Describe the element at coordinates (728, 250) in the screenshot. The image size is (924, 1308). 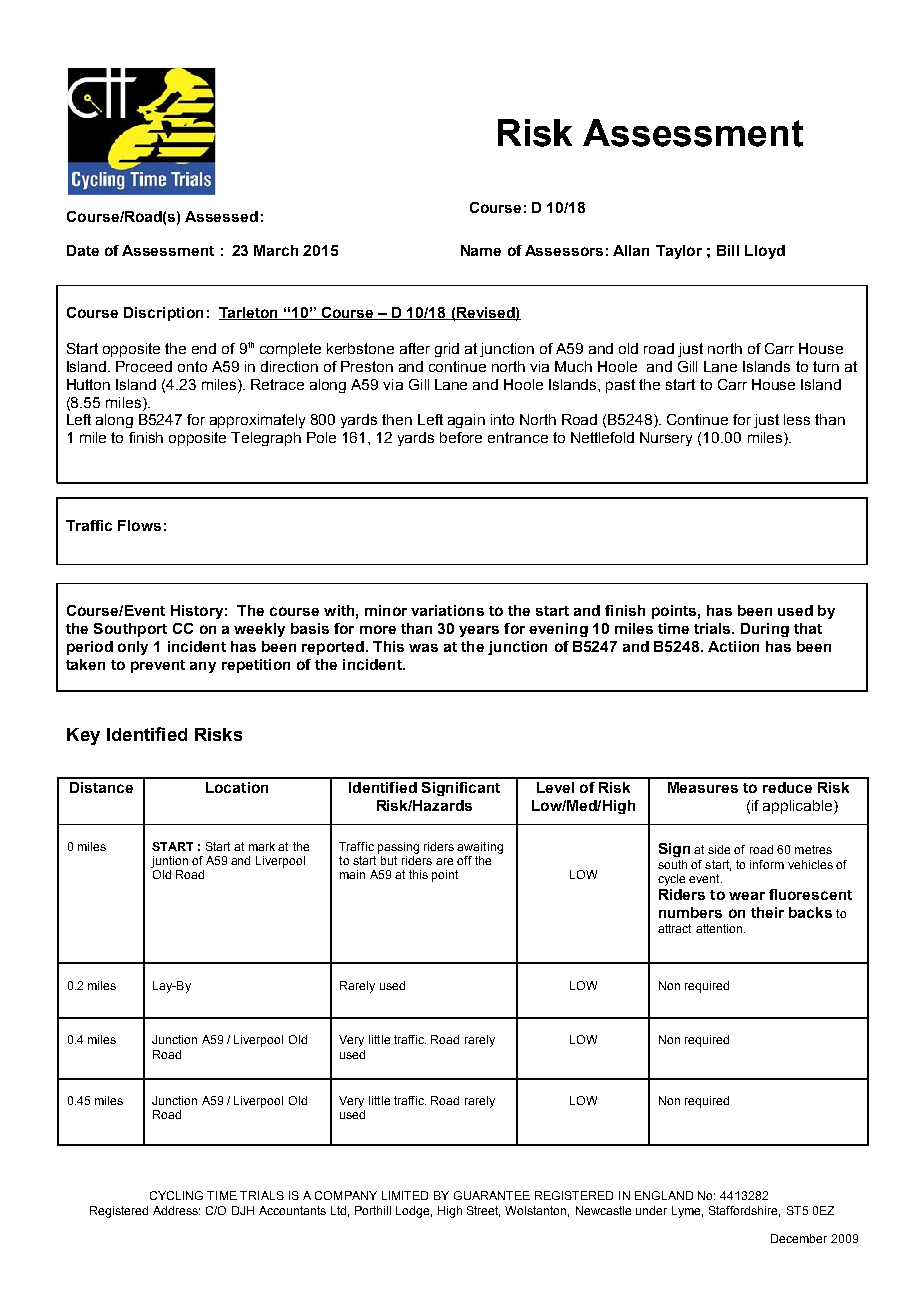
I see `Bill` at that location.
